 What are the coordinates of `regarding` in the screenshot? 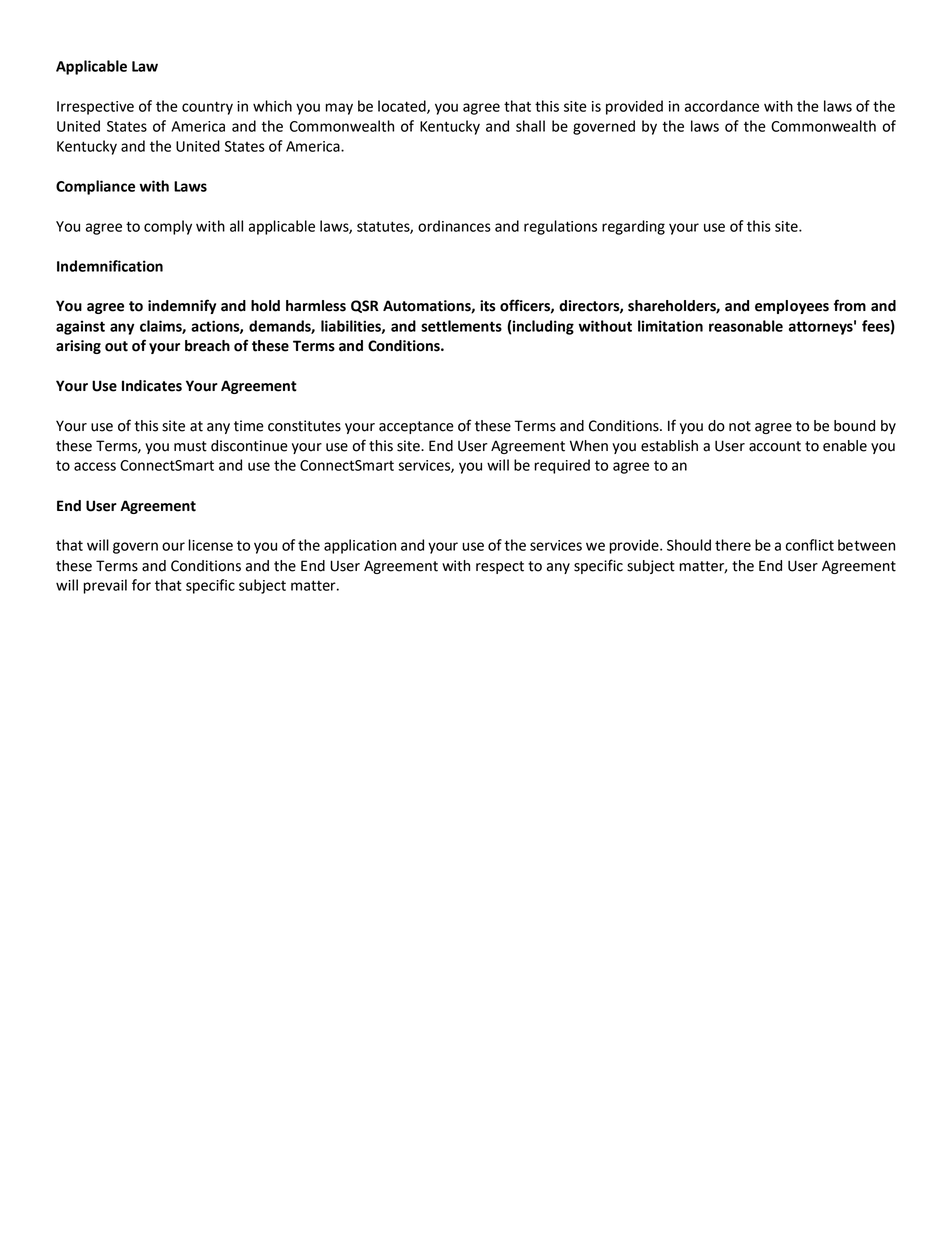 It's located at (633, 227).
